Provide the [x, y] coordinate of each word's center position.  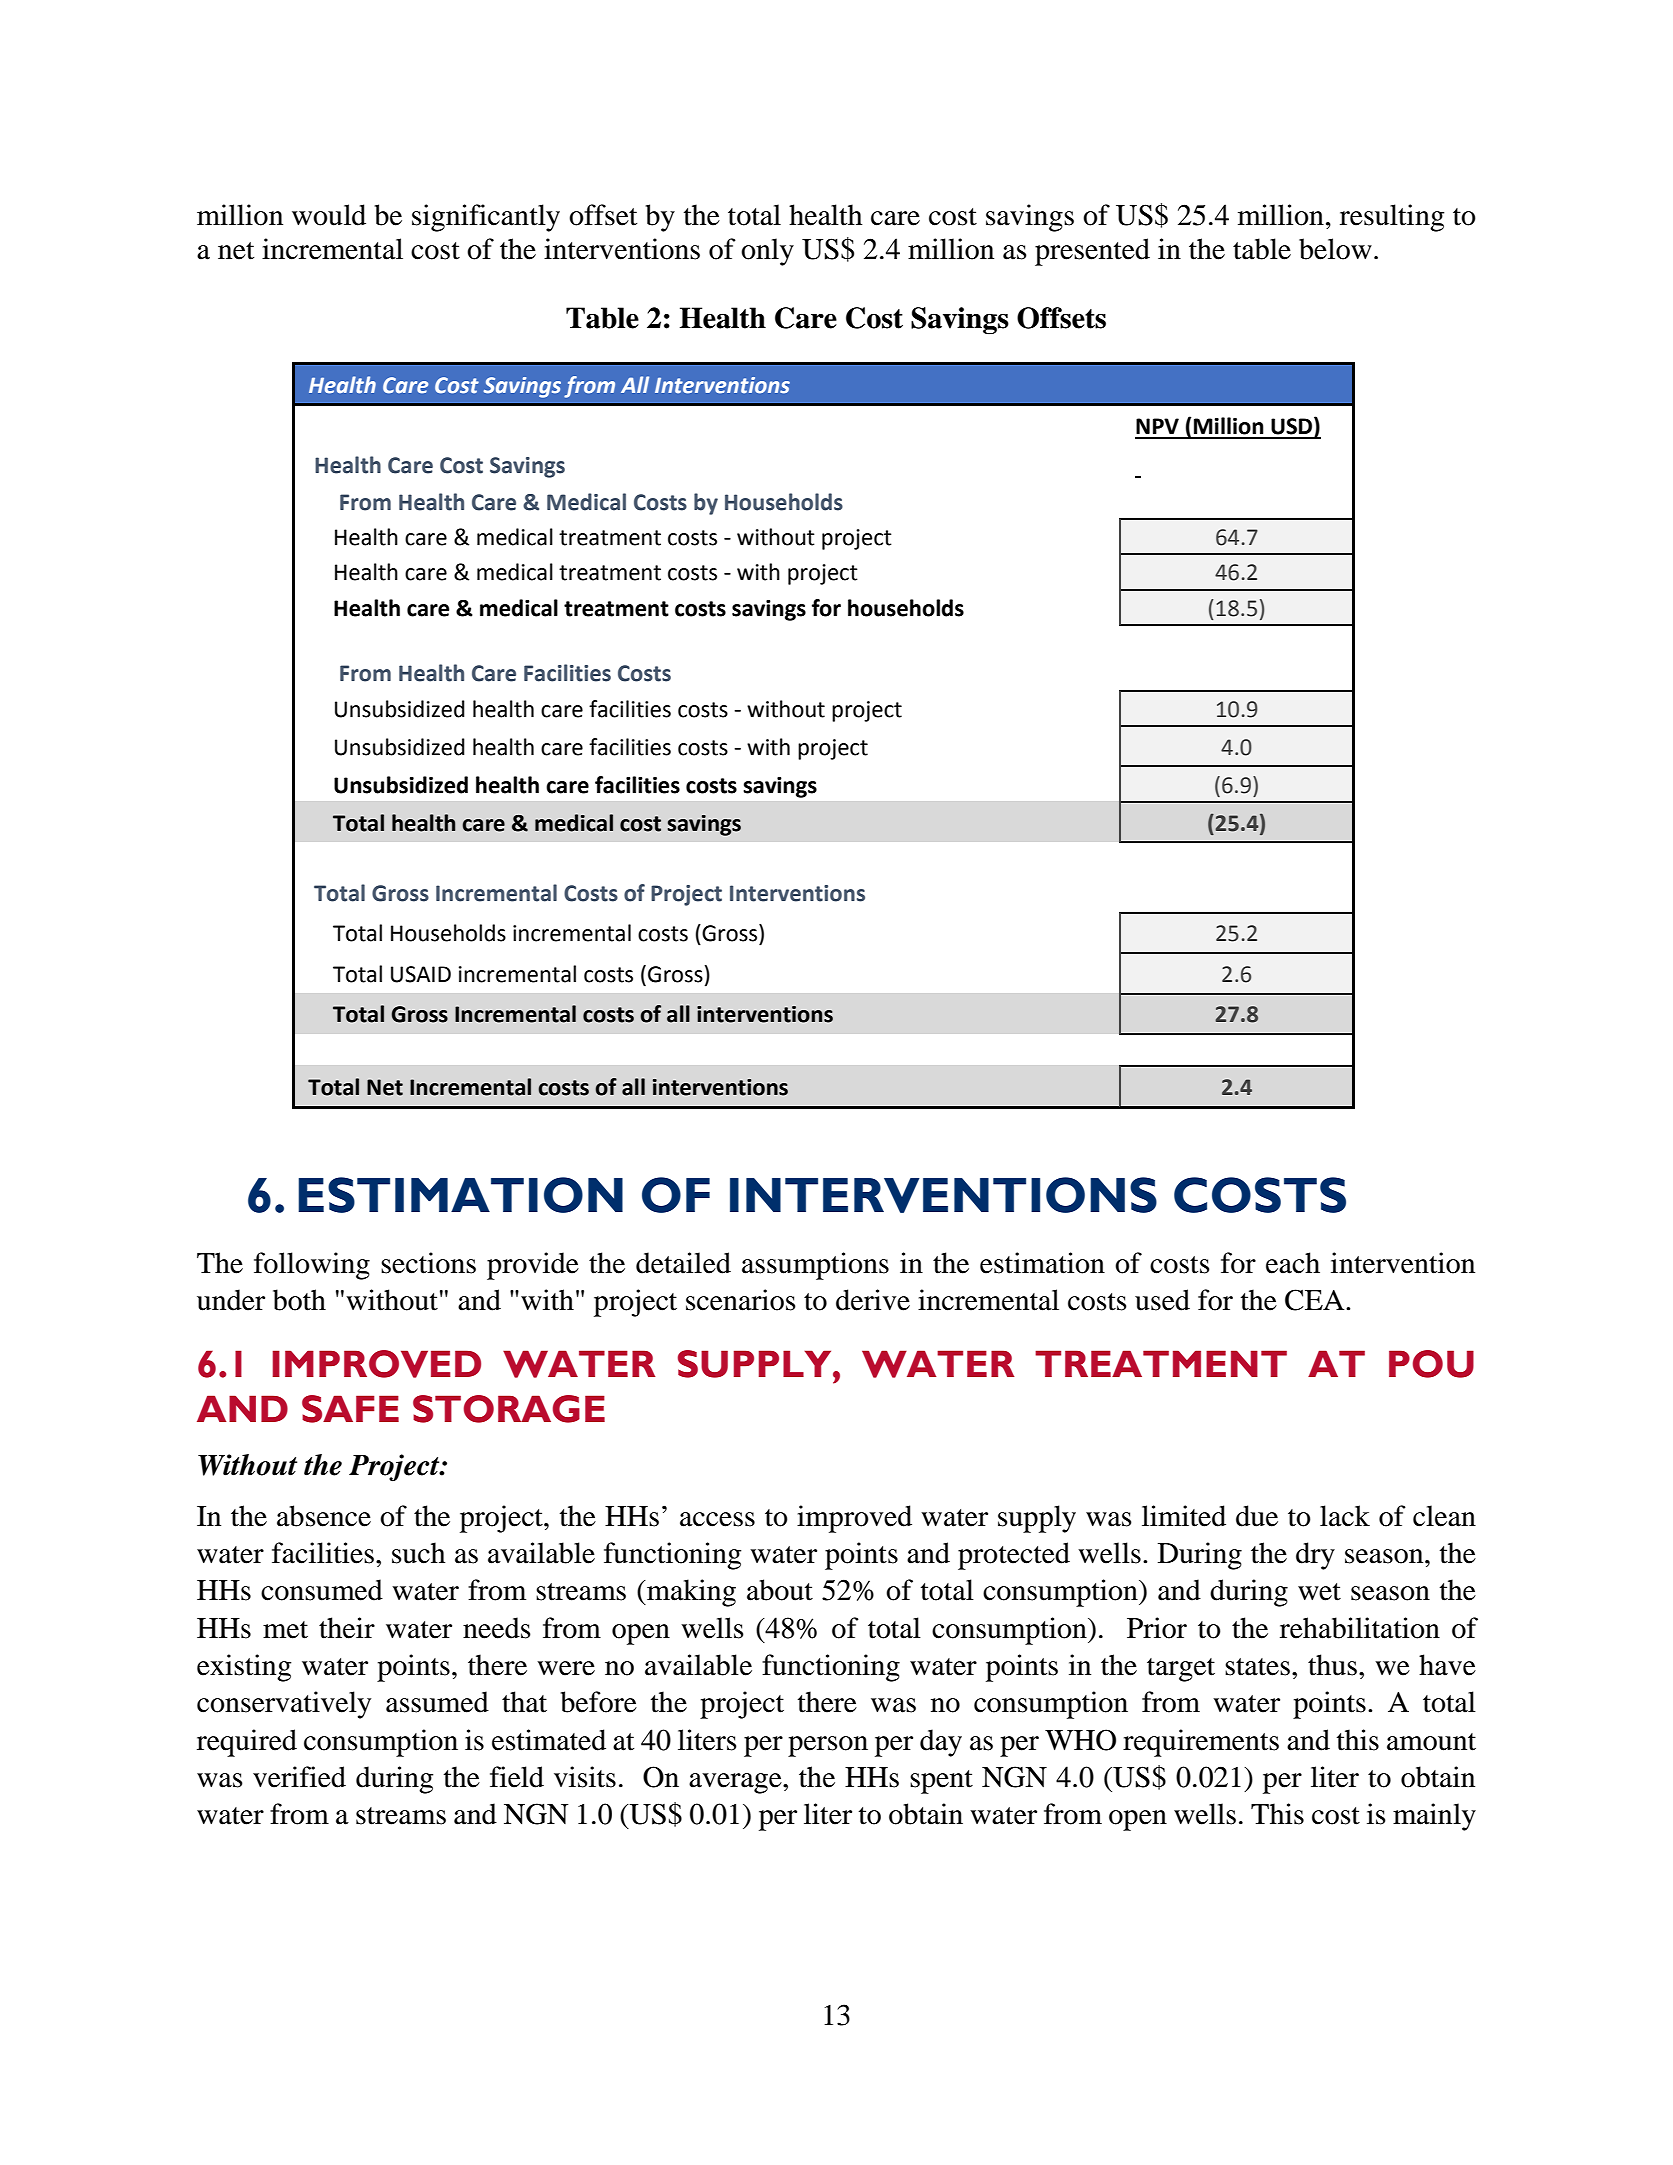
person [828, 1746]
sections [428, 1263]
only [767, 252]
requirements [1201, 1743]
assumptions [815, 1266]
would [329, 215]
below [1335, 249]
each [1293, 1263]
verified [299, 1777]
